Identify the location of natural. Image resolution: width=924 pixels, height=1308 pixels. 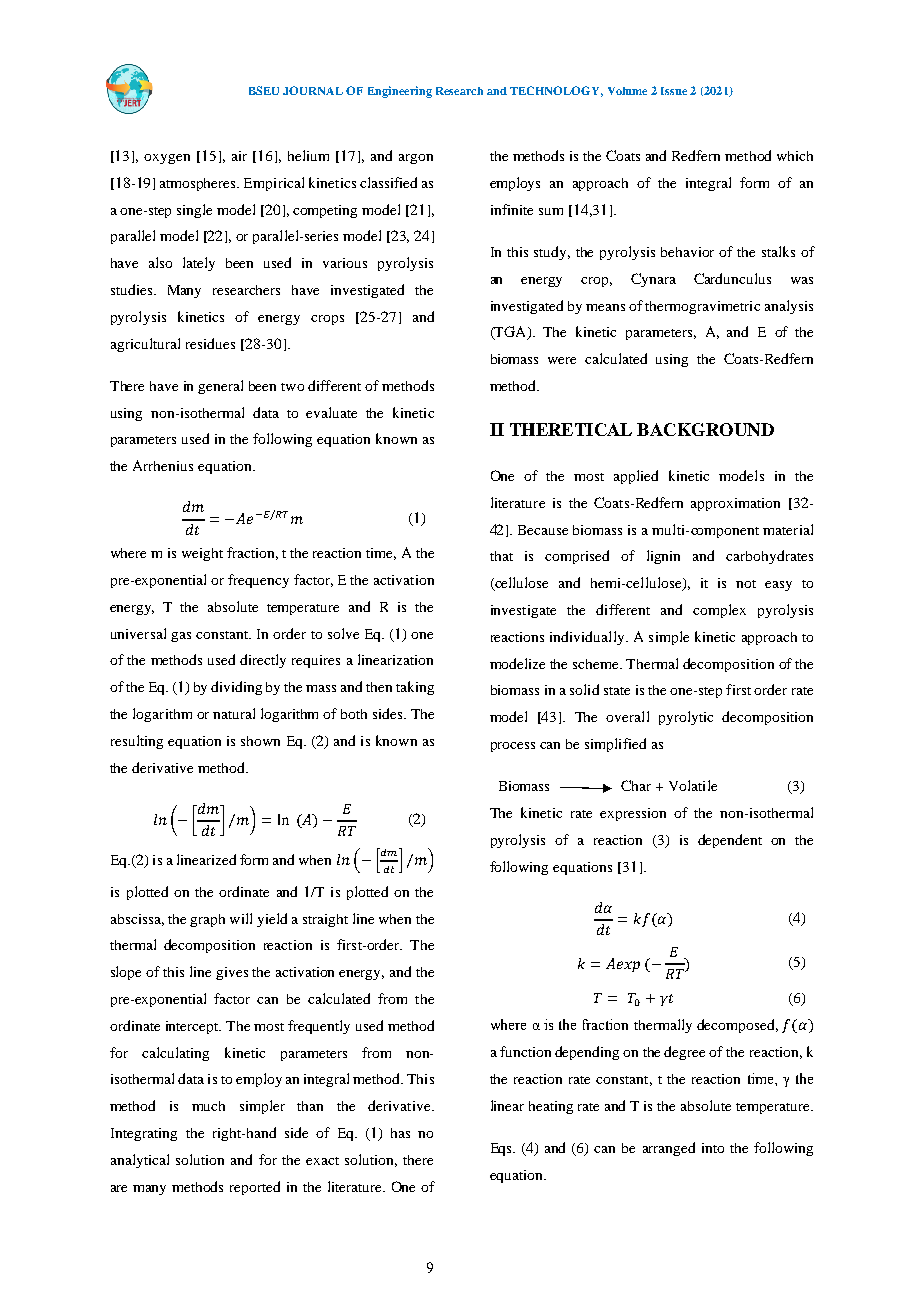
(234, 713).
